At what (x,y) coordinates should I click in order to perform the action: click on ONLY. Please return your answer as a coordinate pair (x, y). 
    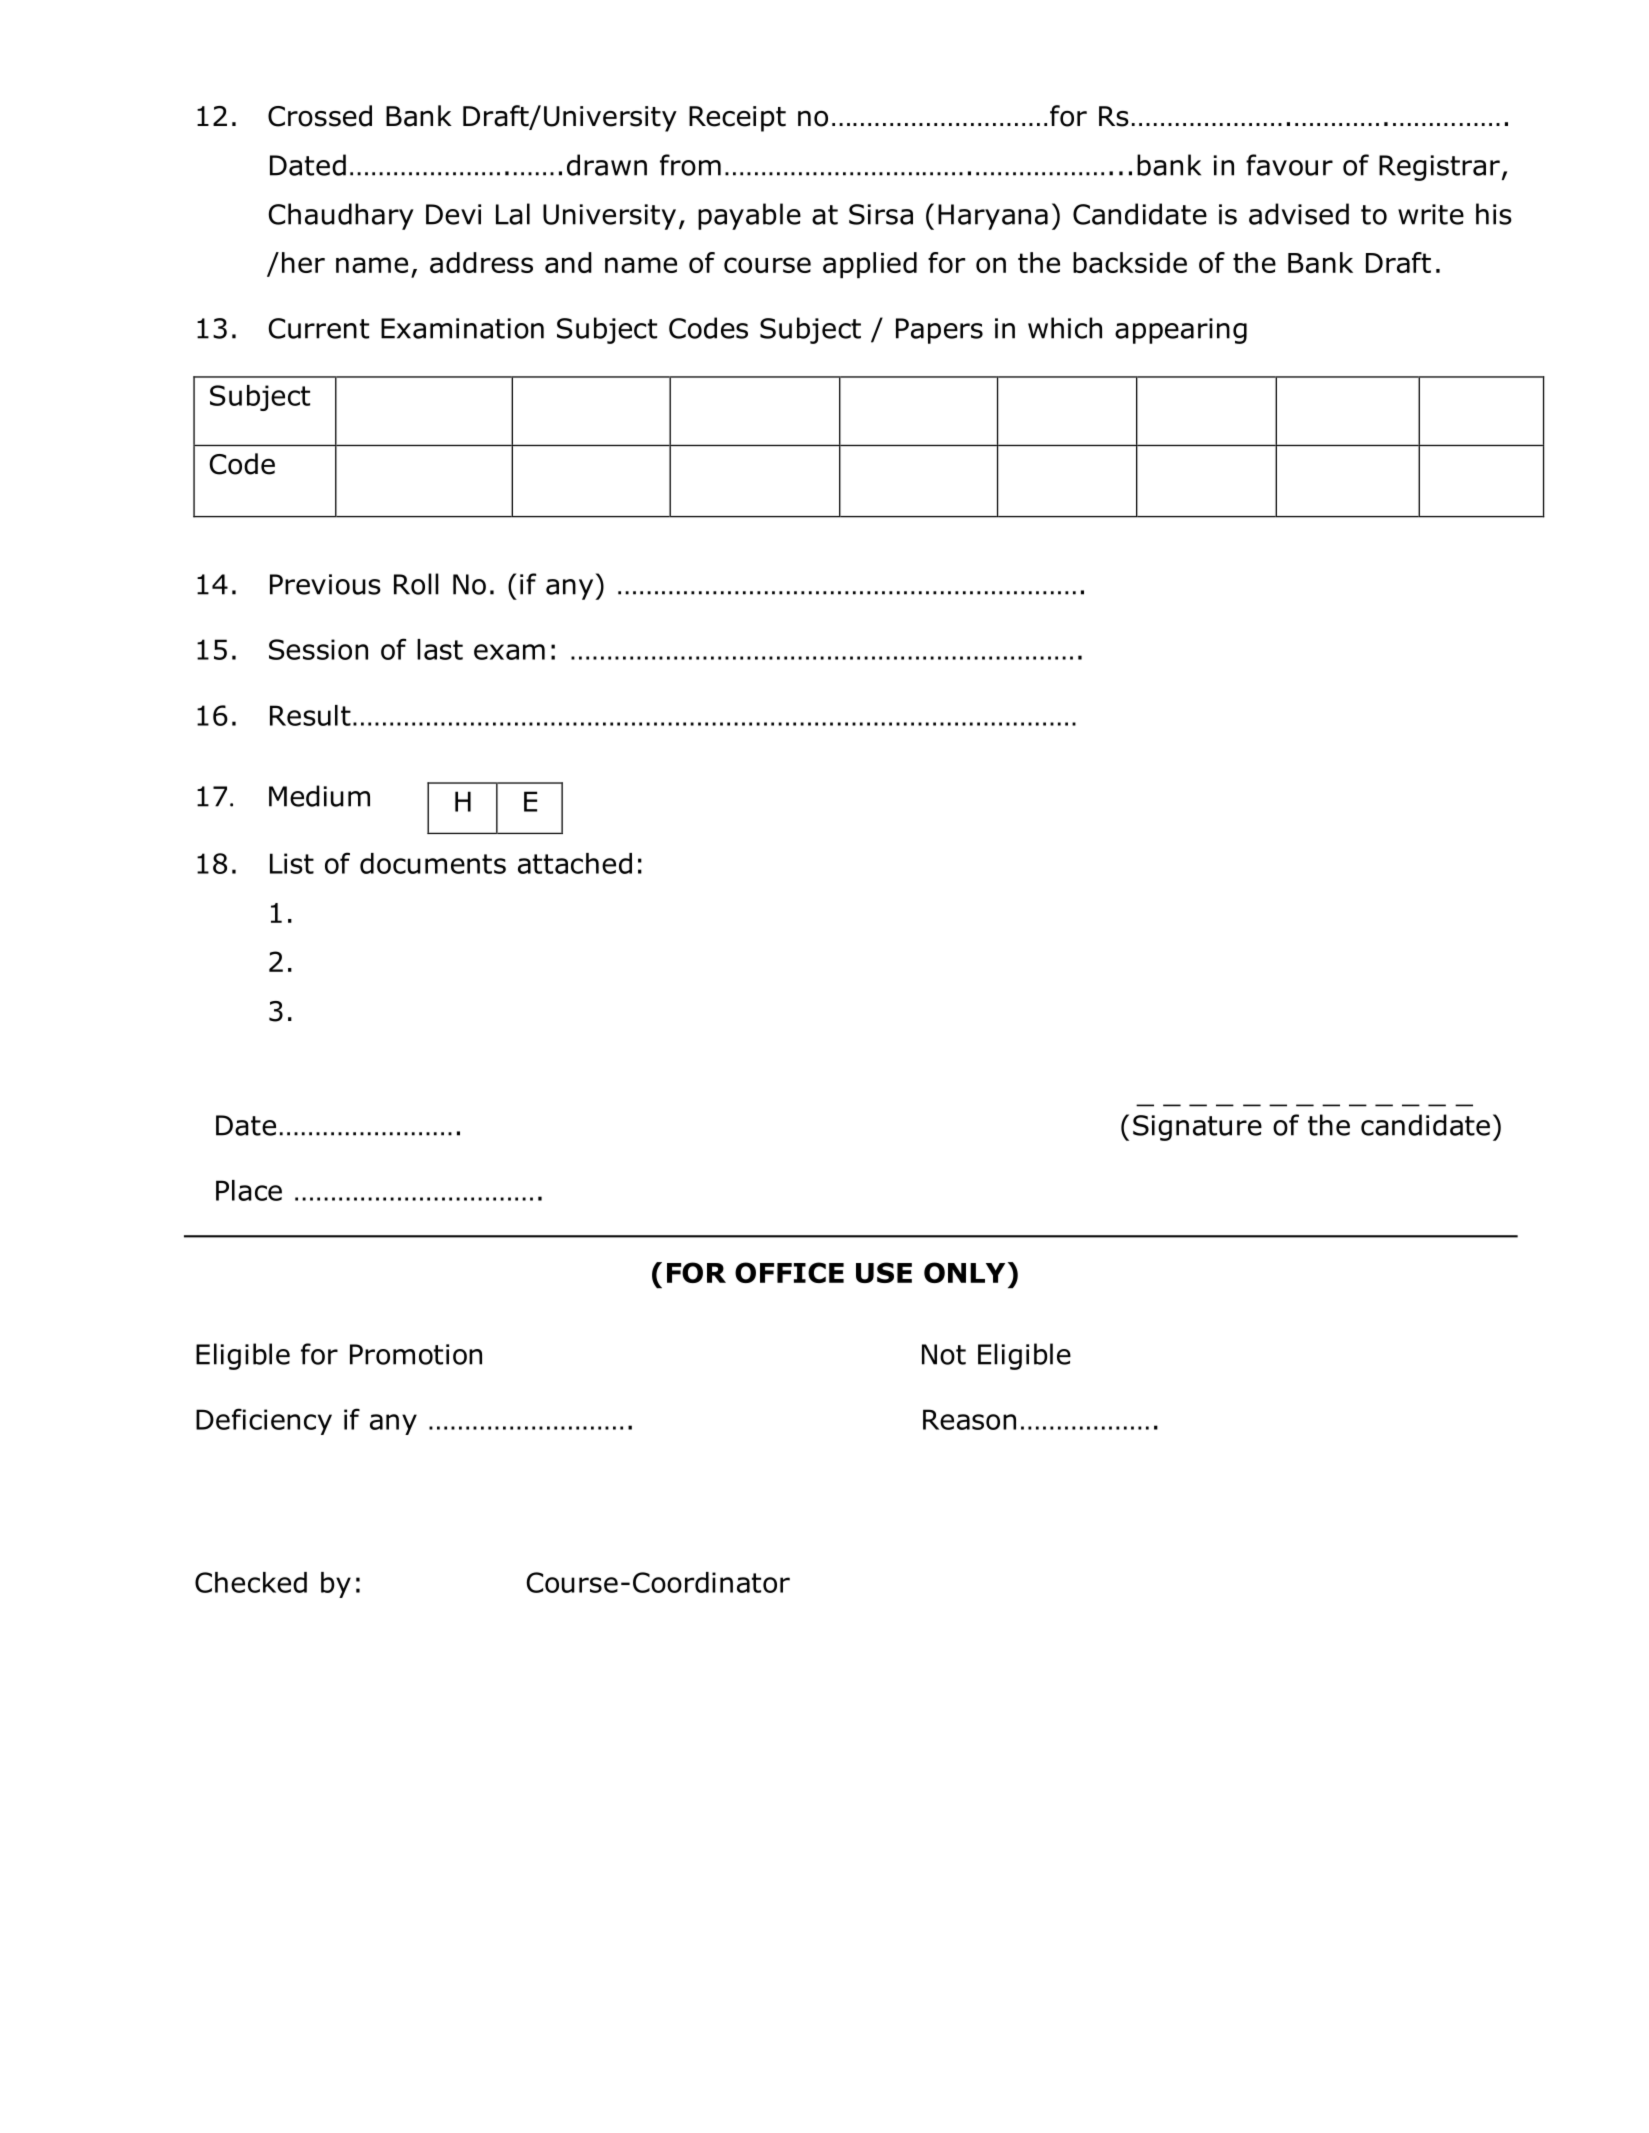
    Looking at the image, I should click on (964, 1272).
